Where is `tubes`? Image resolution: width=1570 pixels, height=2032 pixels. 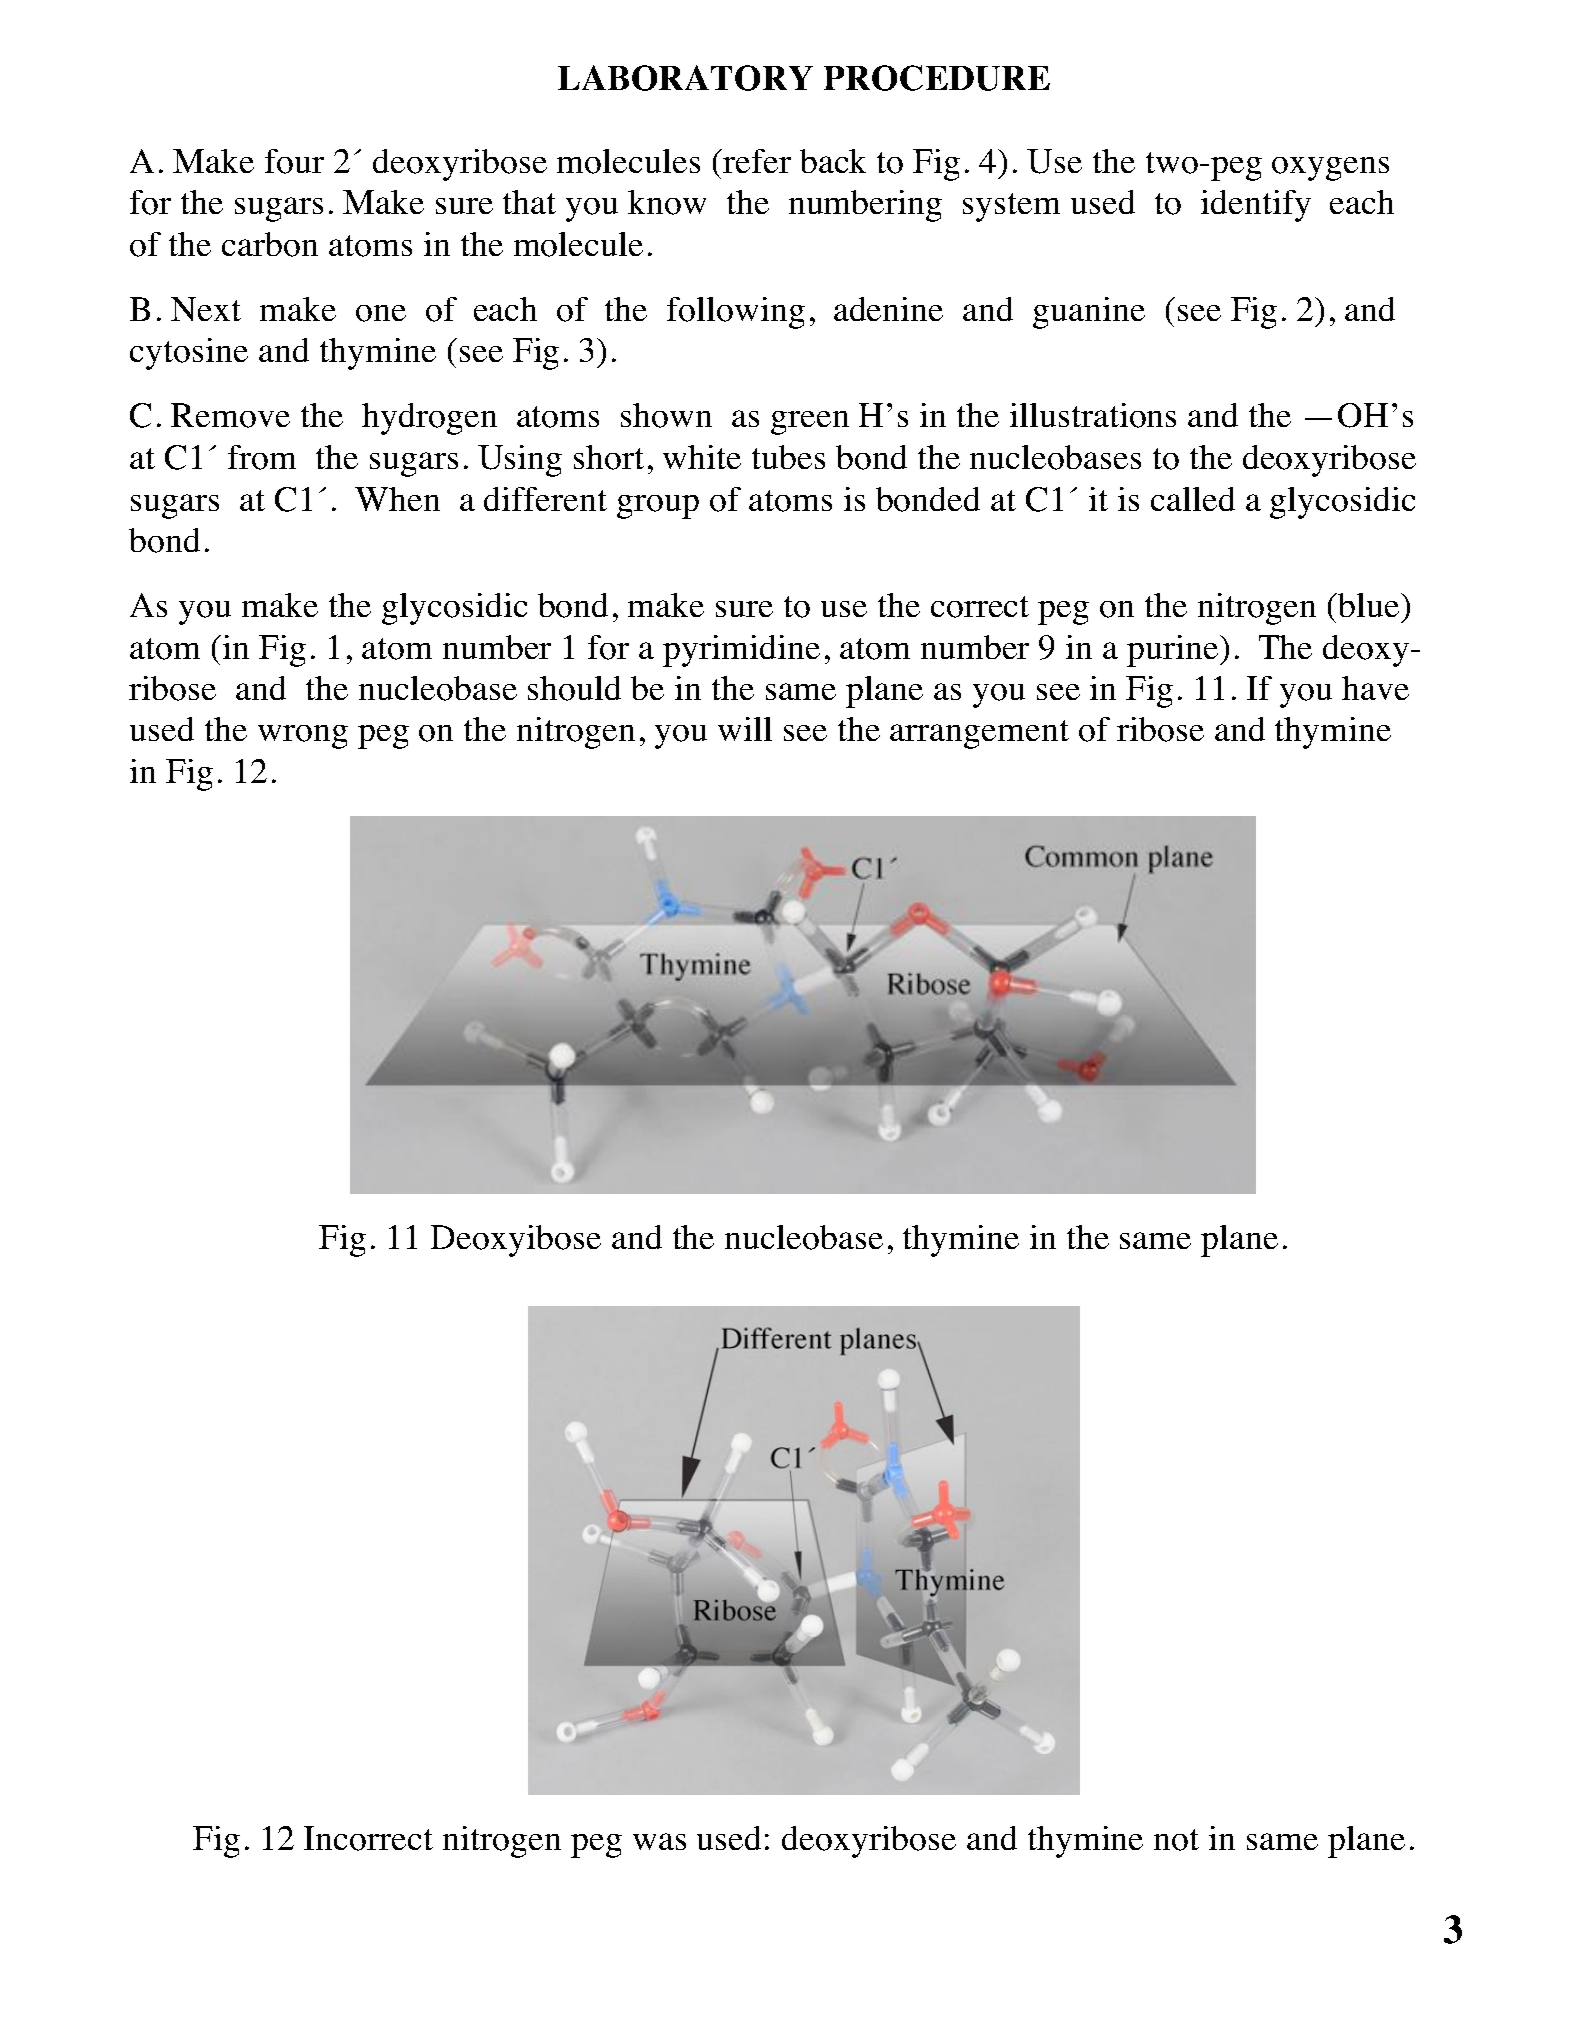 tubes is located at coordinates (788, 457).
